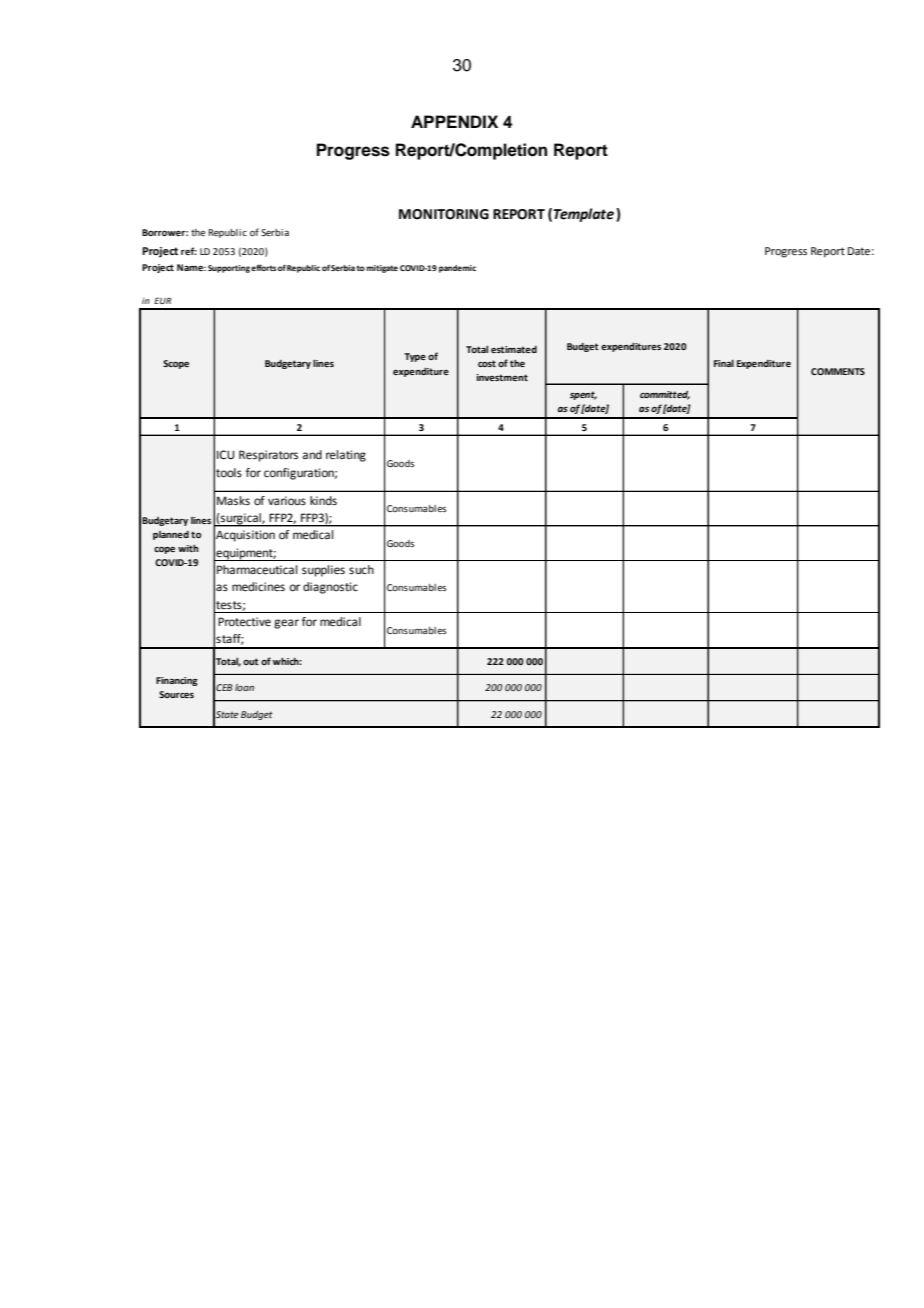 Image resolution: width=924 pixels, height=1308 pixels. What do you see at coordinates (361, 569) in the image?
I see `such` at bounding box center [361, 569].
